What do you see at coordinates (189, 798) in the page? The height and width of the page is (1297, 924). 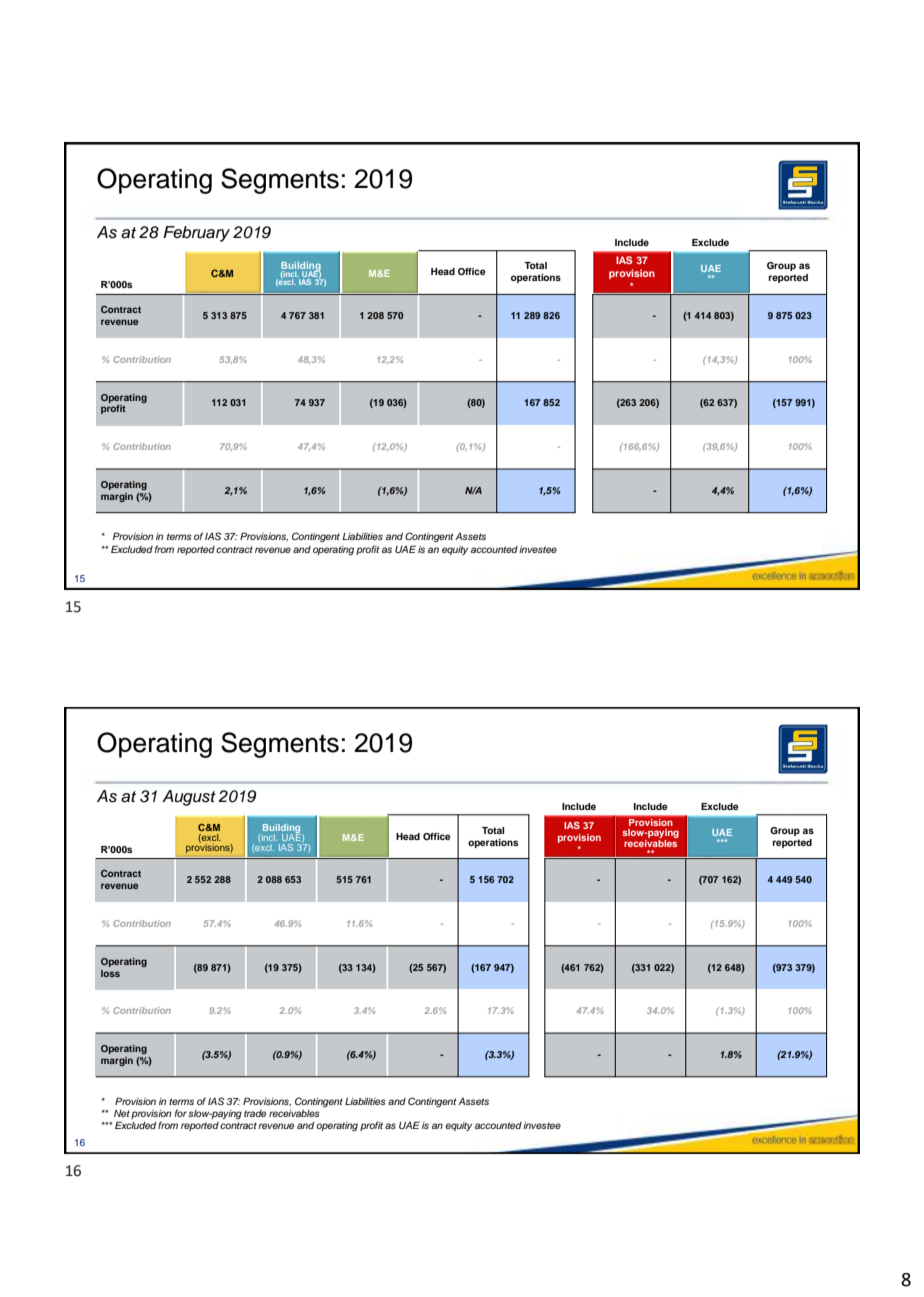 I see `August` at bounding box center [189, 798].
